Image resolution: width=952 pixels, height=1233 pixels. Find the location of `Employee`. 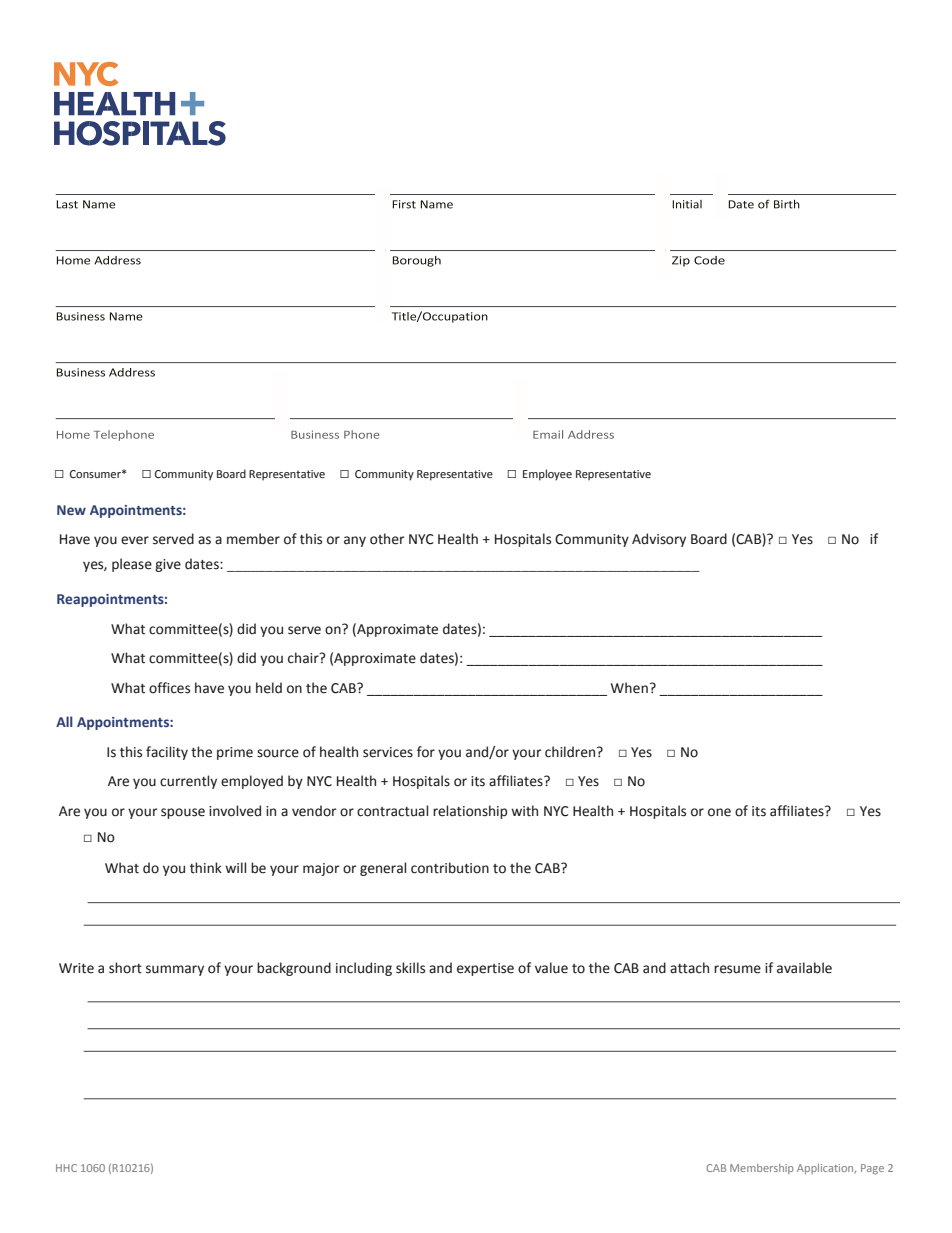

Employee is located at coordinates (547, 475).
